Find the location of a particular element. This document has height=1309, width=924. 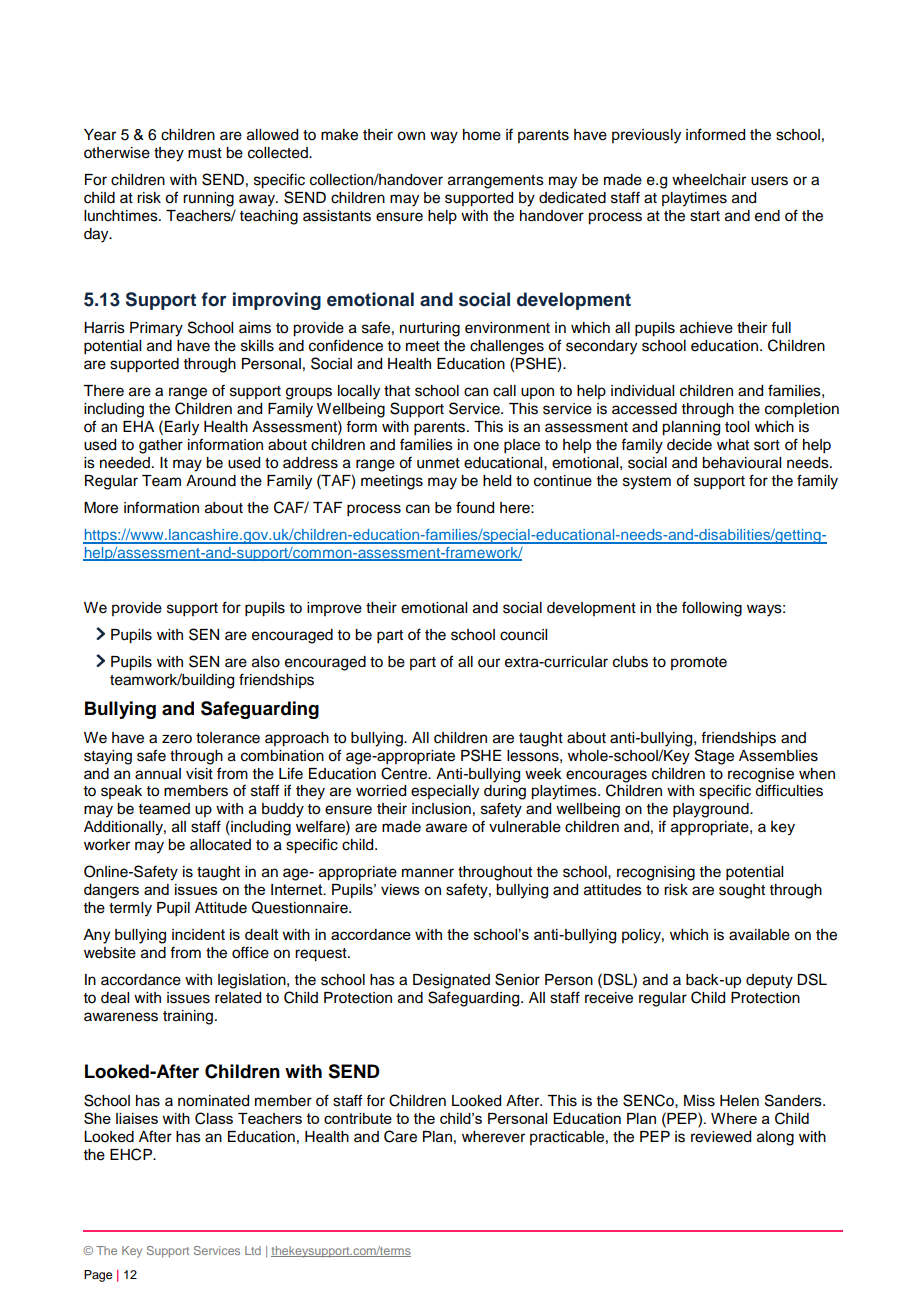

deputy is located at coordinates (769, 981).
